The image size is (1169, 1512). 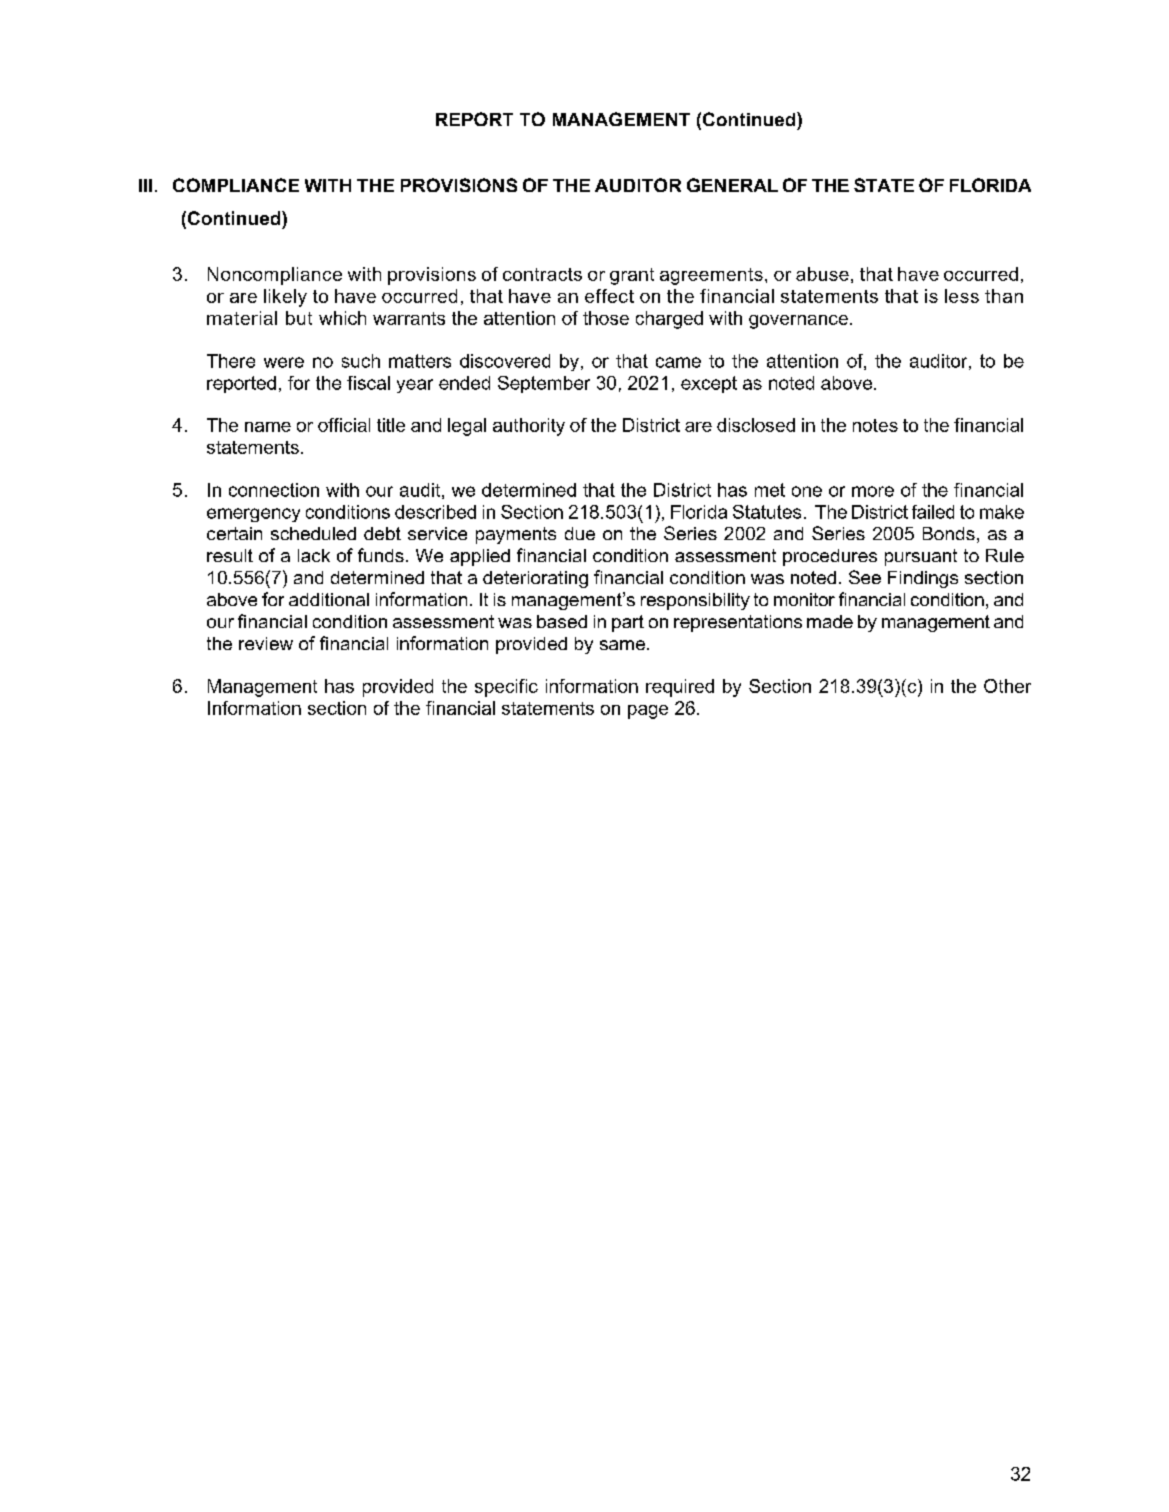 I want to click on material, so click(x=242, y=318).
